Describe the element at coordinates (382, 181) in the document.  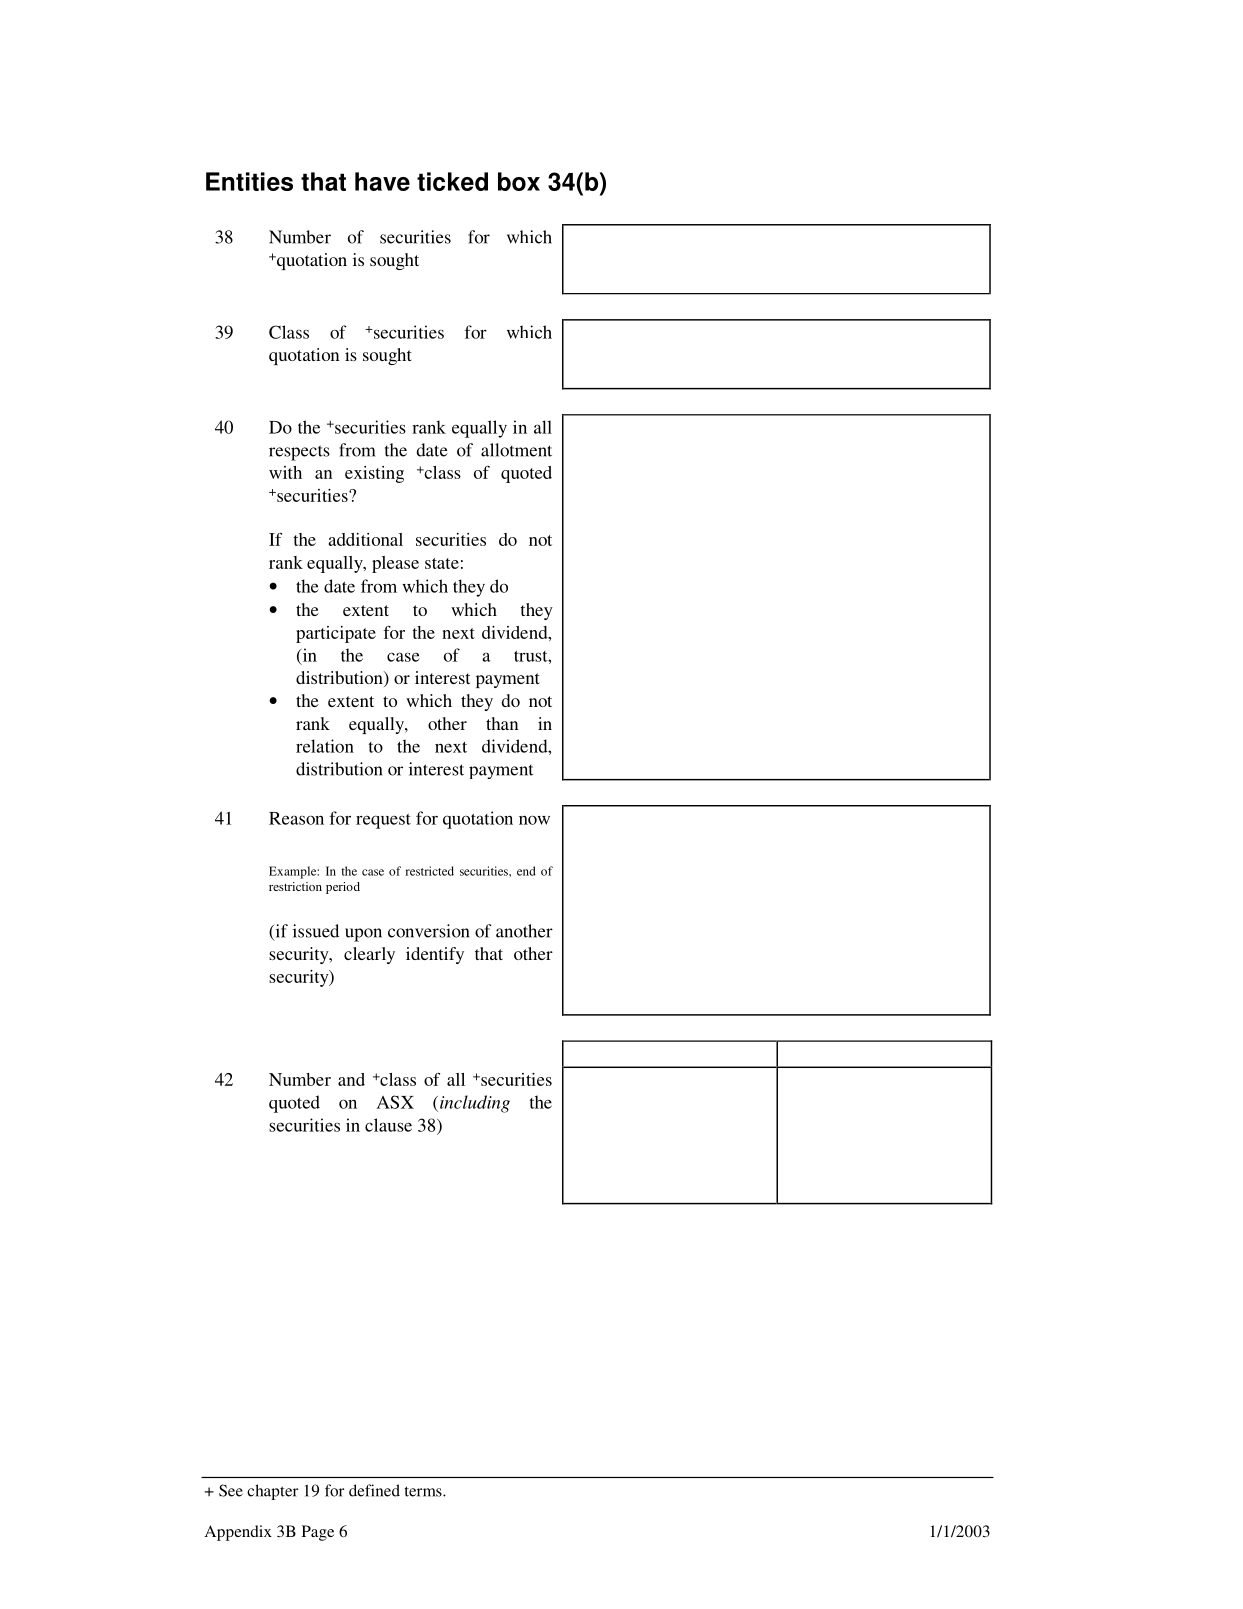
I see `have` at that location.
